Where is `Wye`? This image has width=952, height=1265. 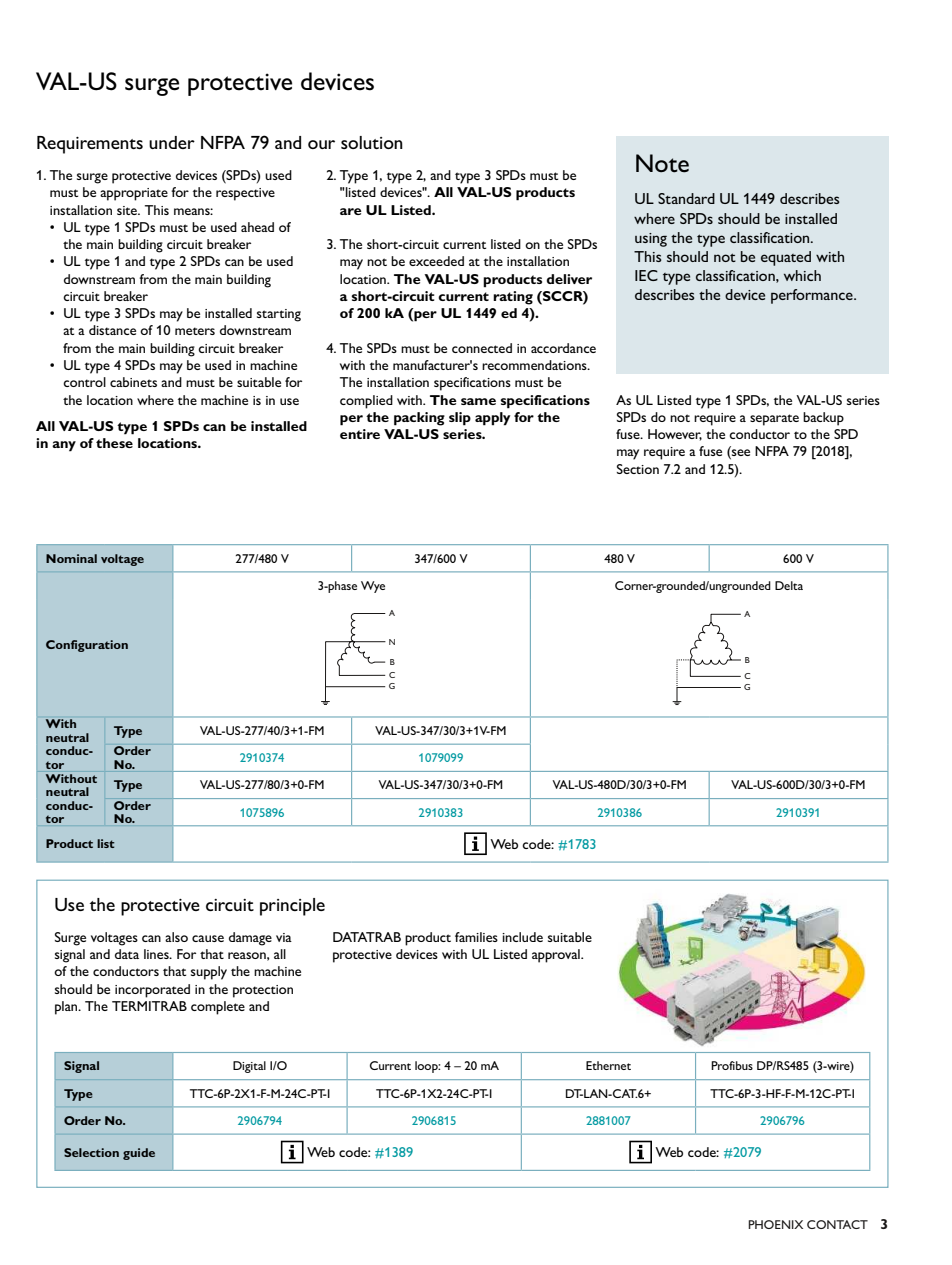 Wye is located at coordinates (373, 587).
